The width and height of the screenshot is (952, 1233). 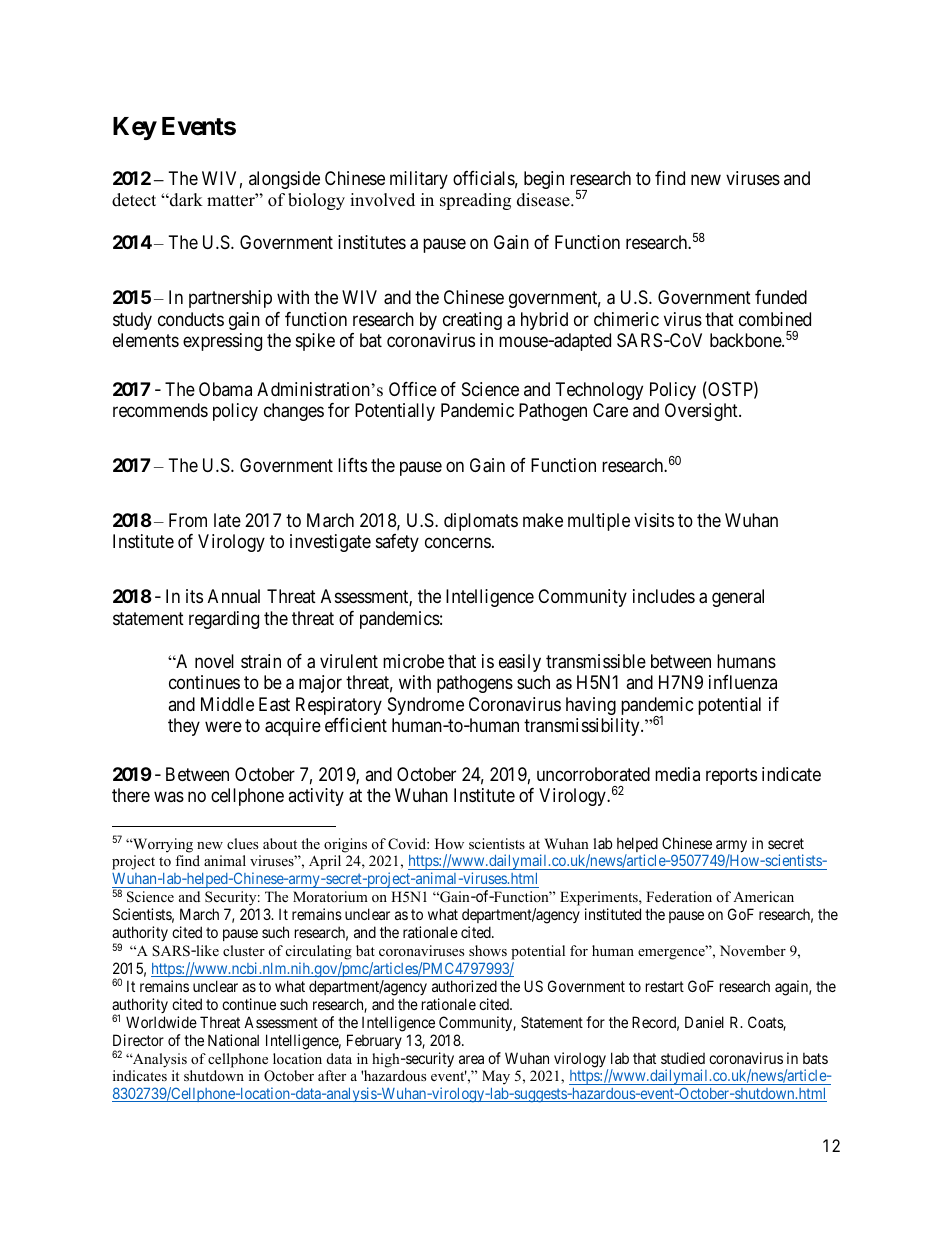 What do you see at coordinates (458, 543) in the screenshot?
I see `concerns` at bounding box center [458, 543].
